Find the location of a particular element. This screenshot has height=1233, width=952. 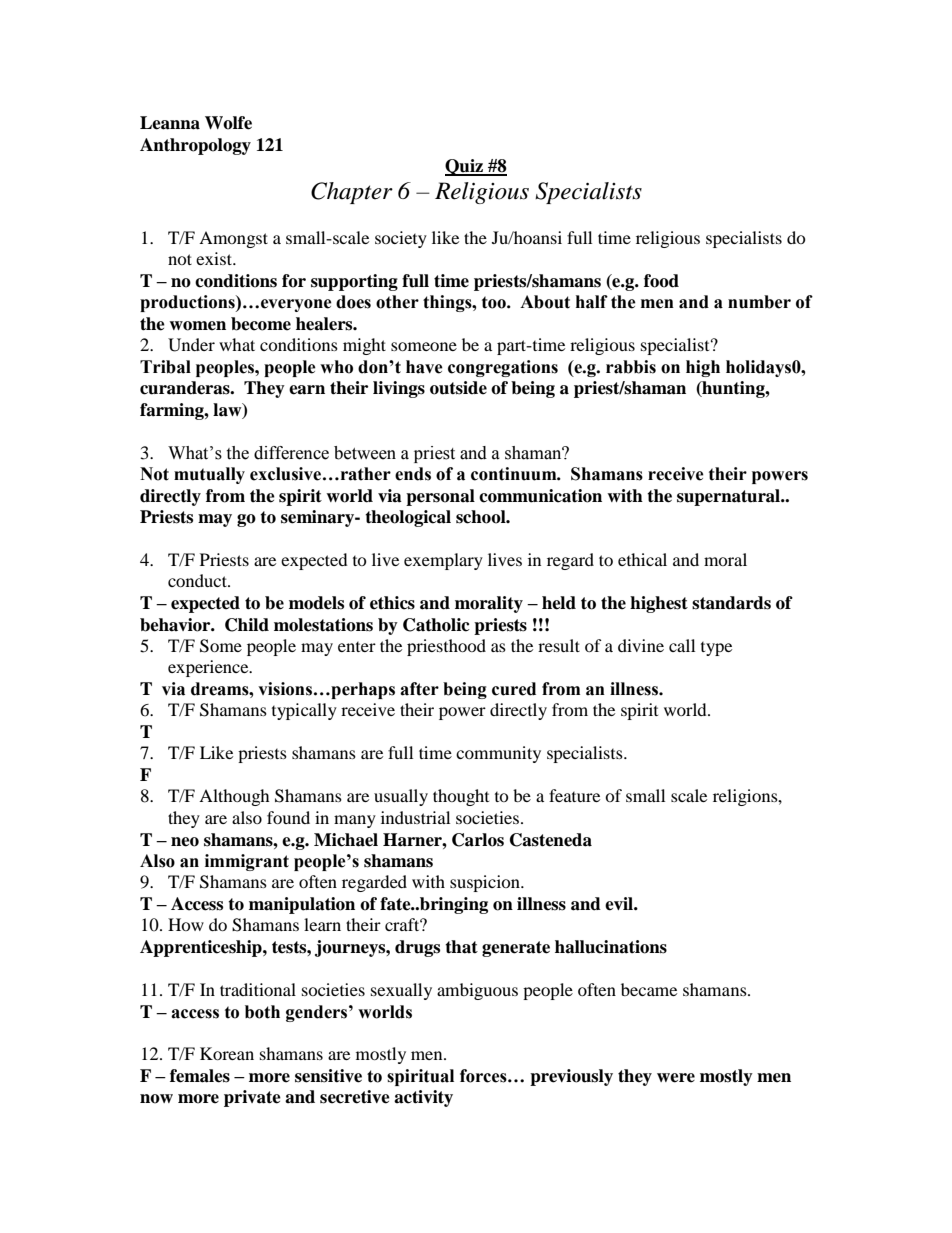

forces is located at coordinates (484, 1076).
